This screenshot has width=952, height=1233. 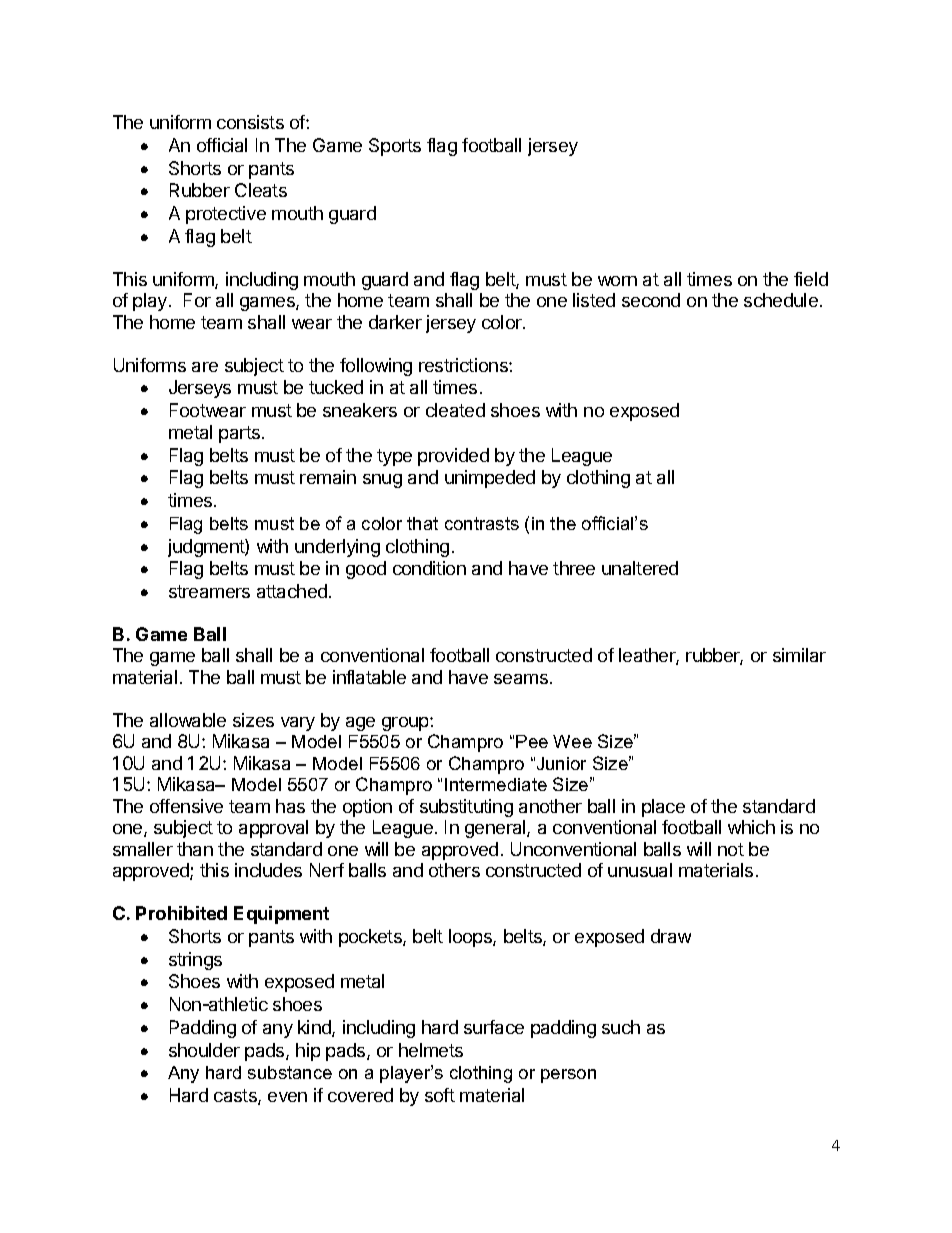 I want to click on similar, so click(x=799, y=655).
